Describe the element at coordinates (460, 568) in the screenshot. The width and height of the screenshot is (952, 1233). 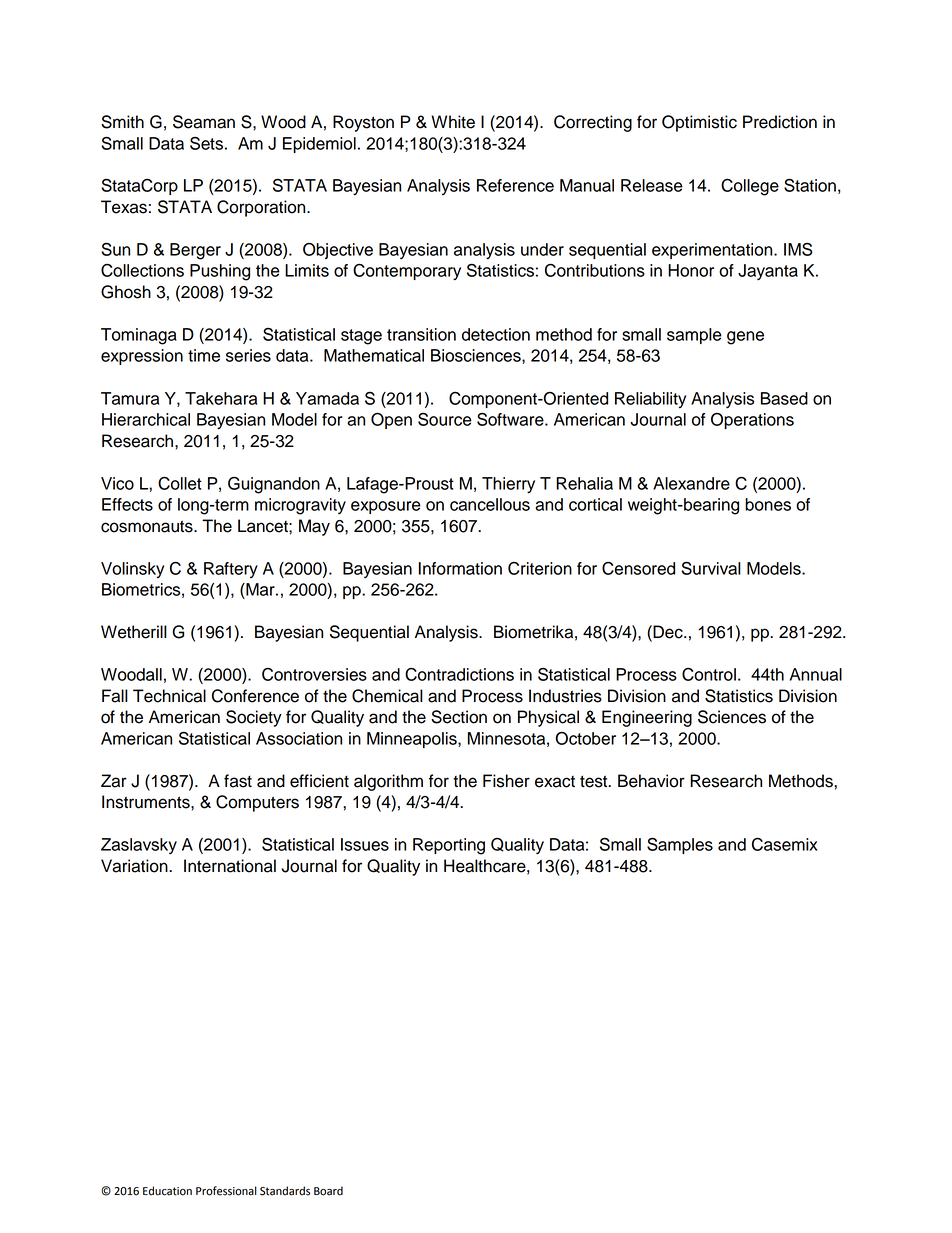
I see `Information` at that location.
